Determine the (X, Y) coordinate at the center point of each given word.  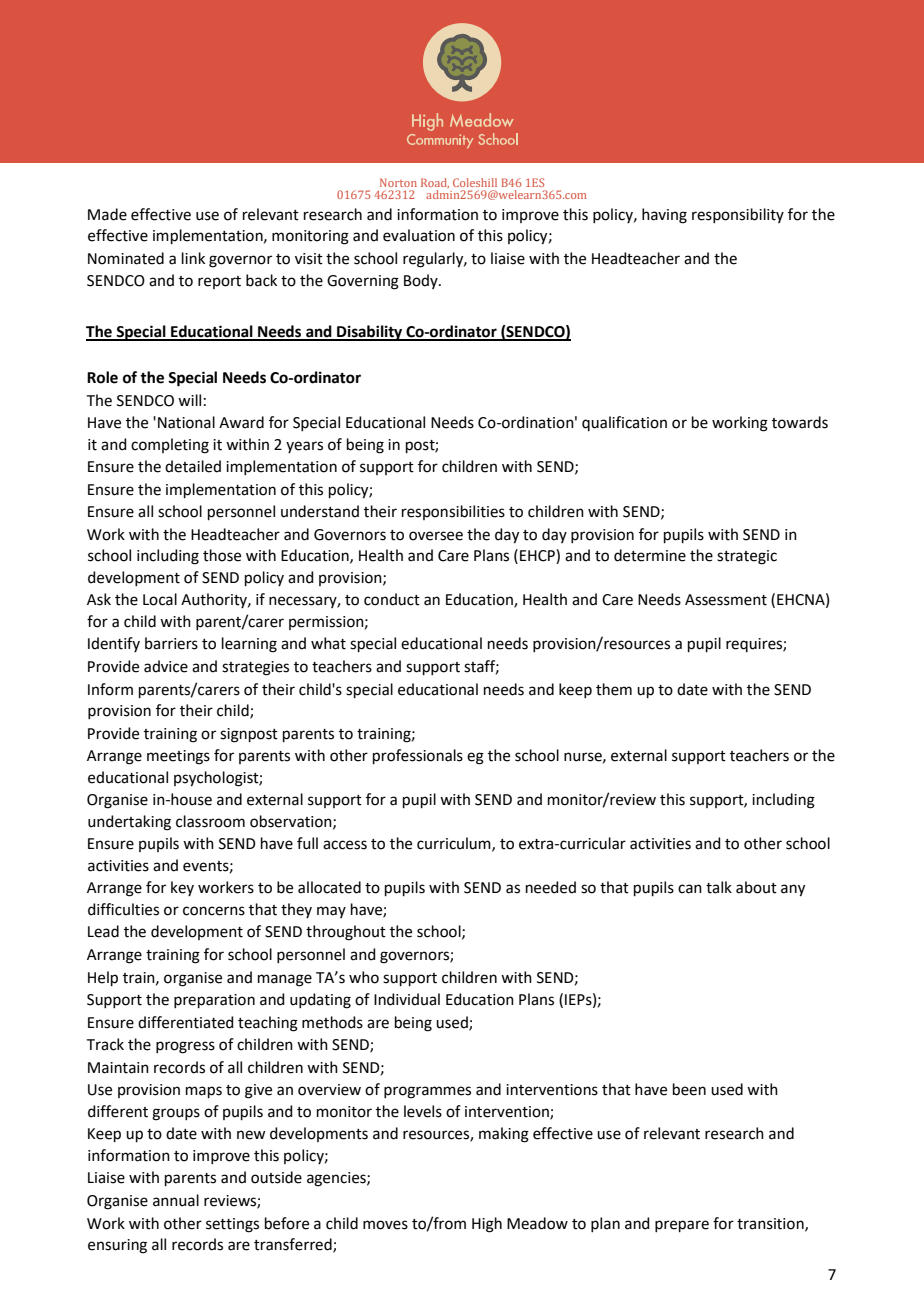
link (193, 258)
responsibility (738, 215)
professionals (418, 756)
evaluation (419, 235)
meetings (178, 757)
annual (176, 1200)
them (614, 689)
